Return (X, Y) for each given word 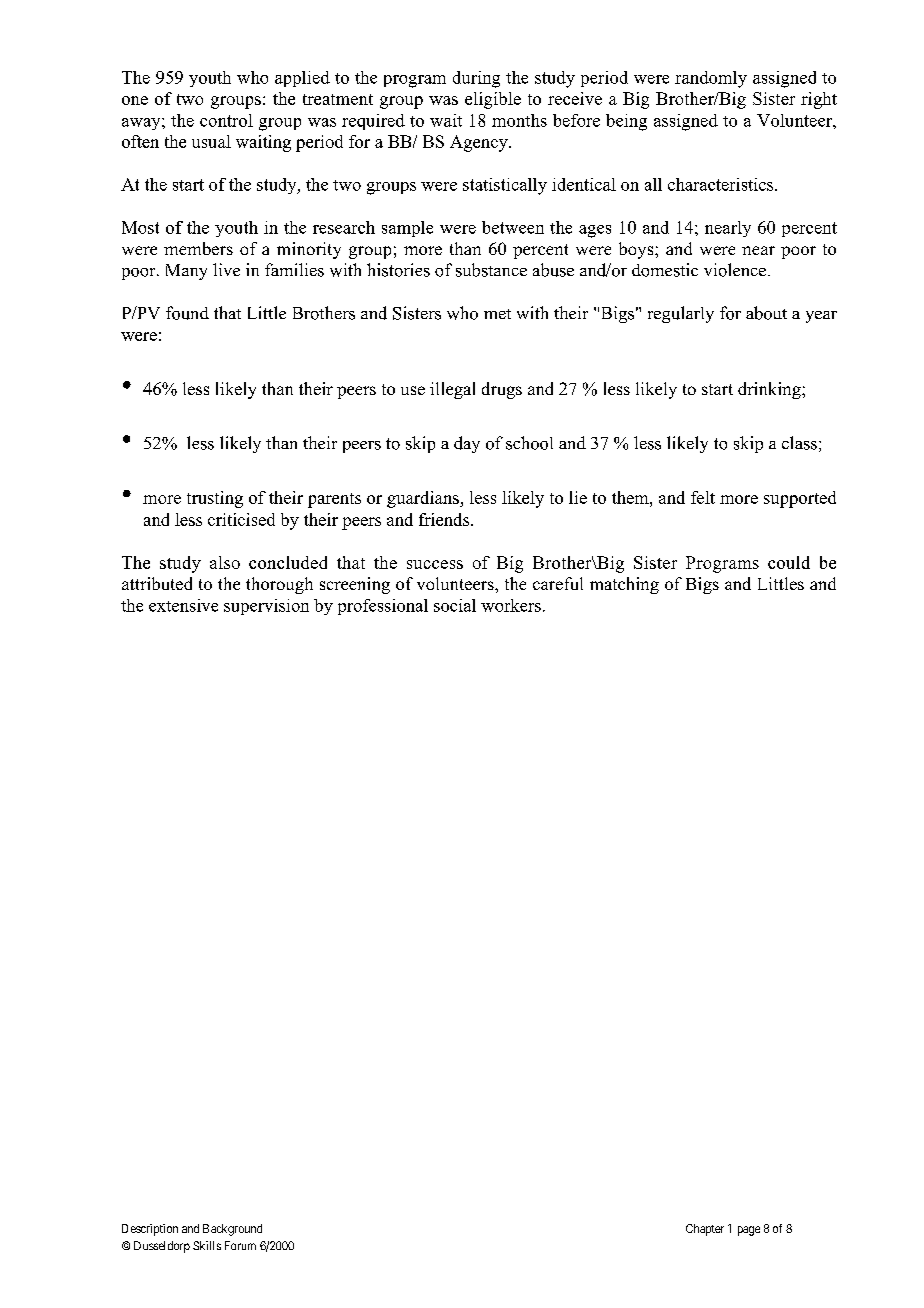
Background (232, 1230)
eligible (493, 100)
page (749, 1231)
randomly (711, 79)
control (226, 120)
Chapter (705, 1230)
